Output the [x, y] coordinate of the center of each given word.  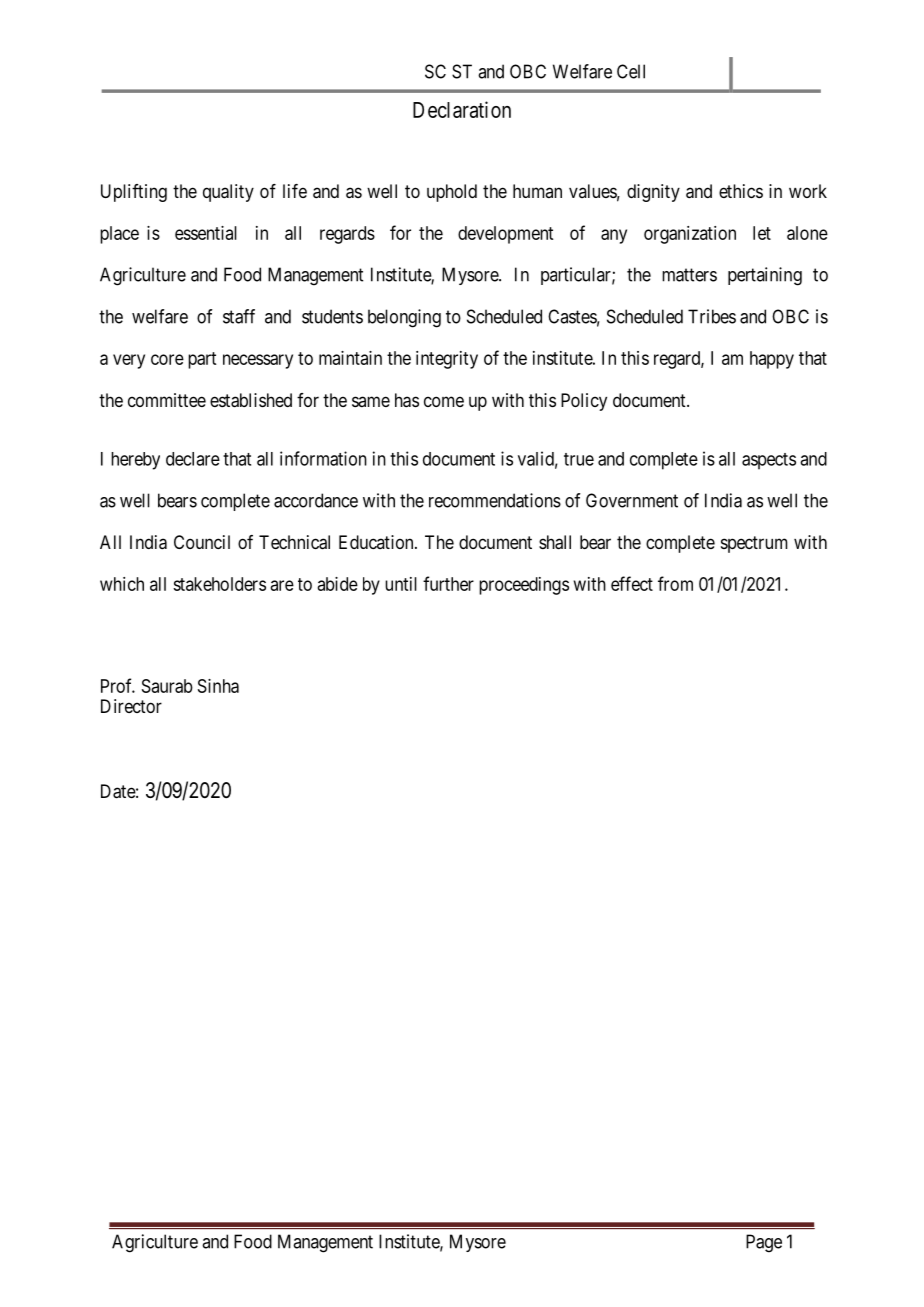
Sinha [218, 686]
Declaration [462, 109]
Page [764, 1243]
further [448, 583]
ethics [741, 191]
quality [228, 193]
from [675, 583]
